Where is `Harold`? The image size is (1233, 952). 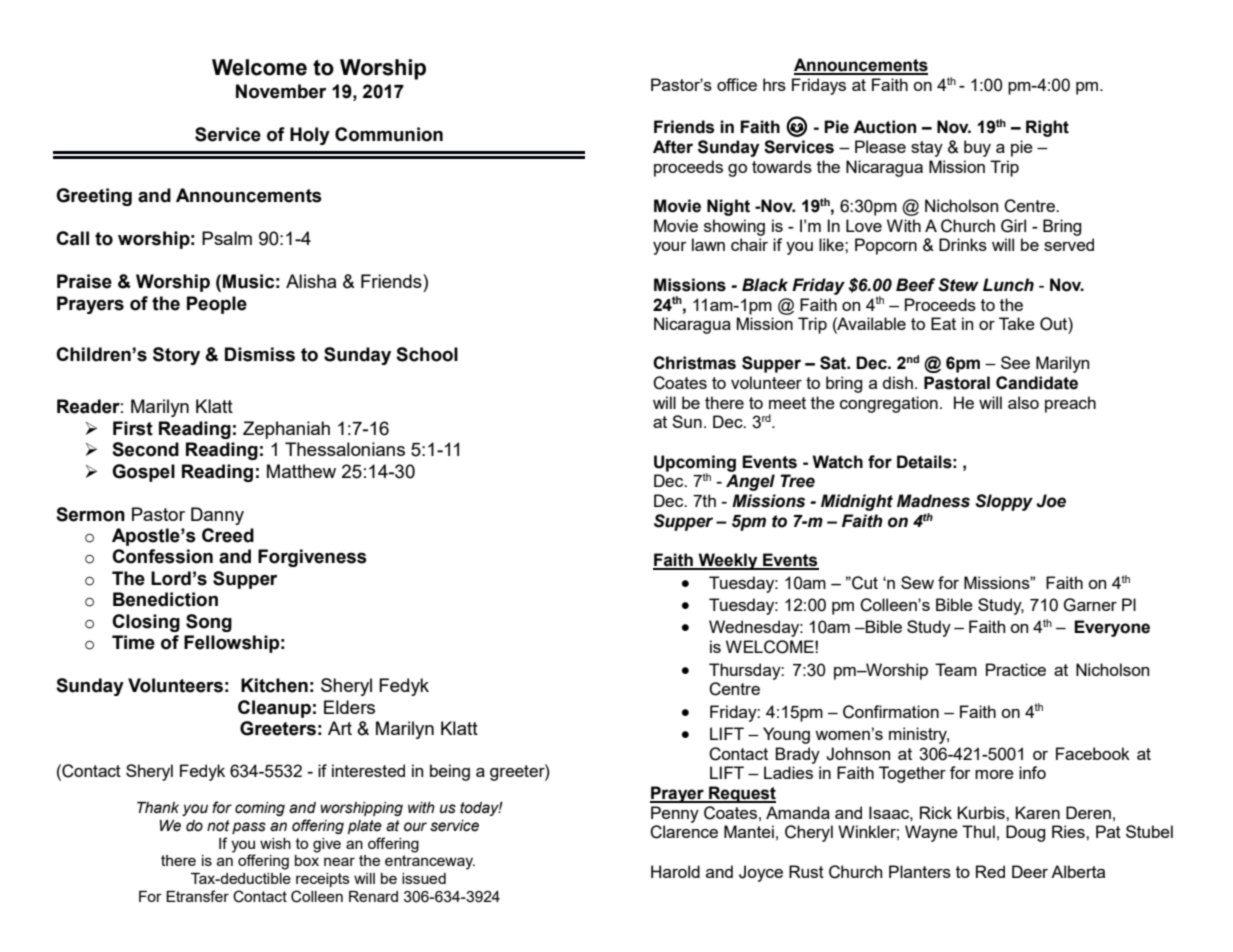 Harold is located at coordinates (675, 871).
